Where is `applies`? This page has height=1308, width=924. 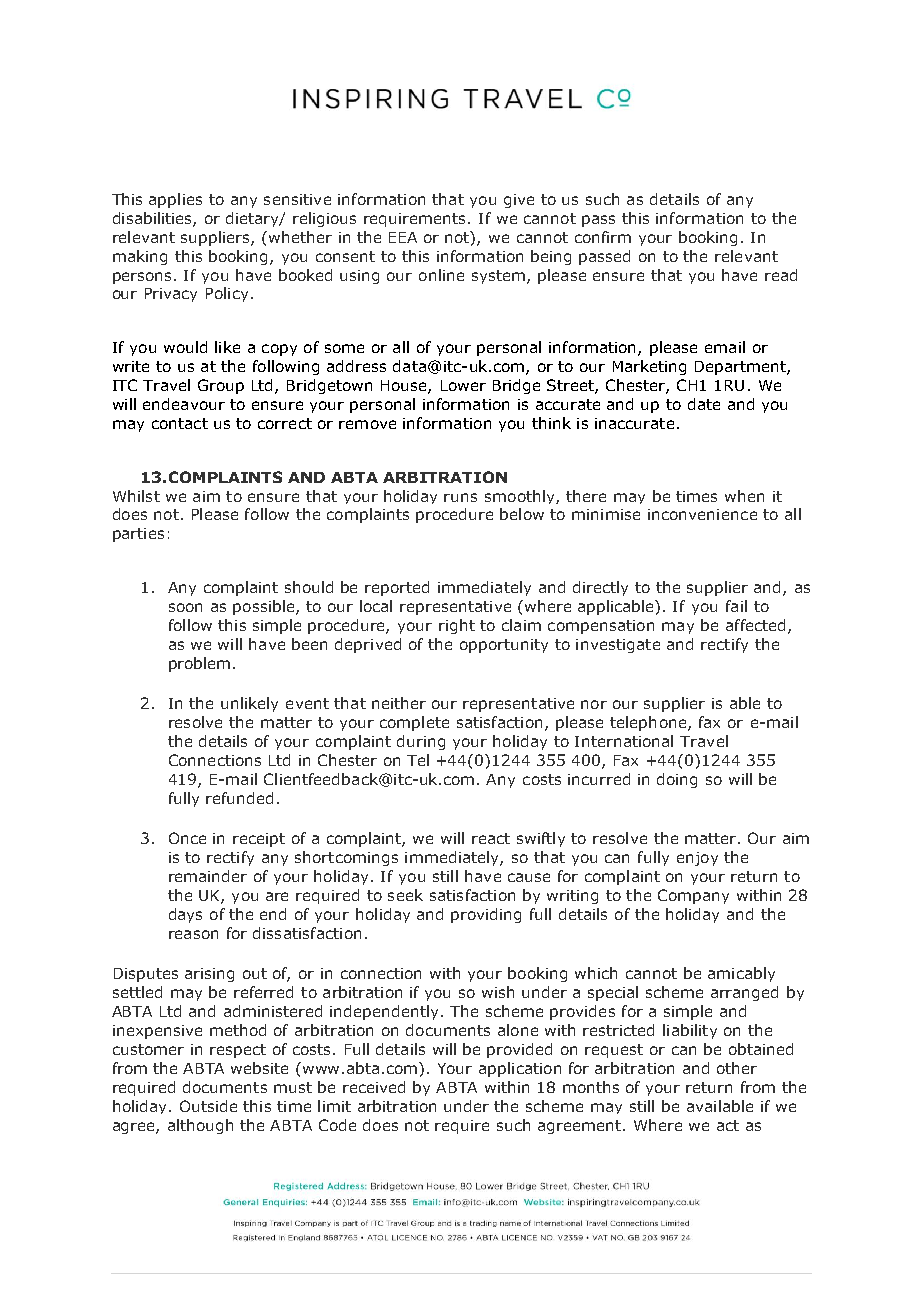
applies is located at coordinates (175, 200).
